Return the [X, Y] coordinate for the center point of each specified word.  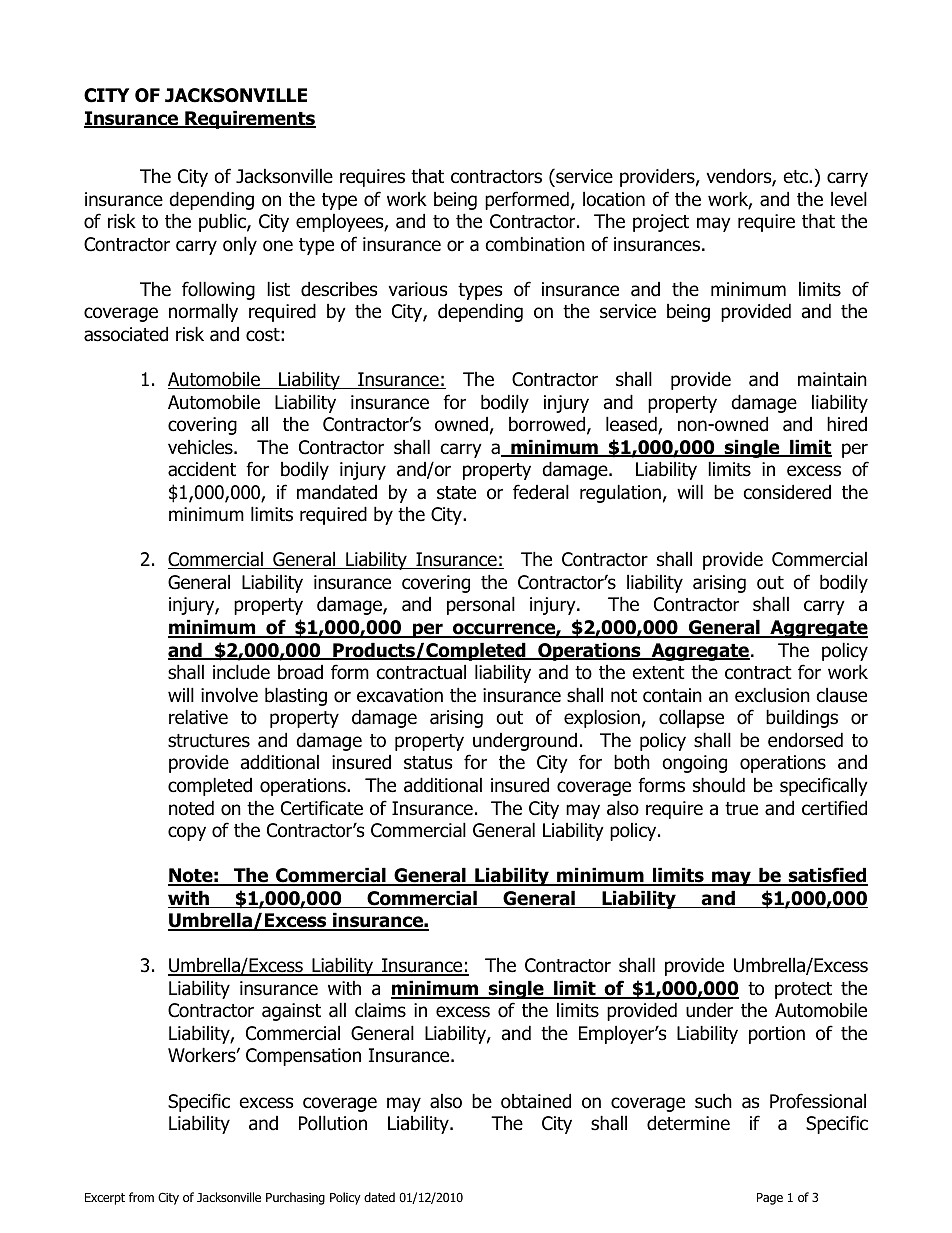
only [240, 245]
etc [797, 177]
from [141, 1197]
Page [770, 1199]
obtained [536, 1101]
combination [535, 244]
